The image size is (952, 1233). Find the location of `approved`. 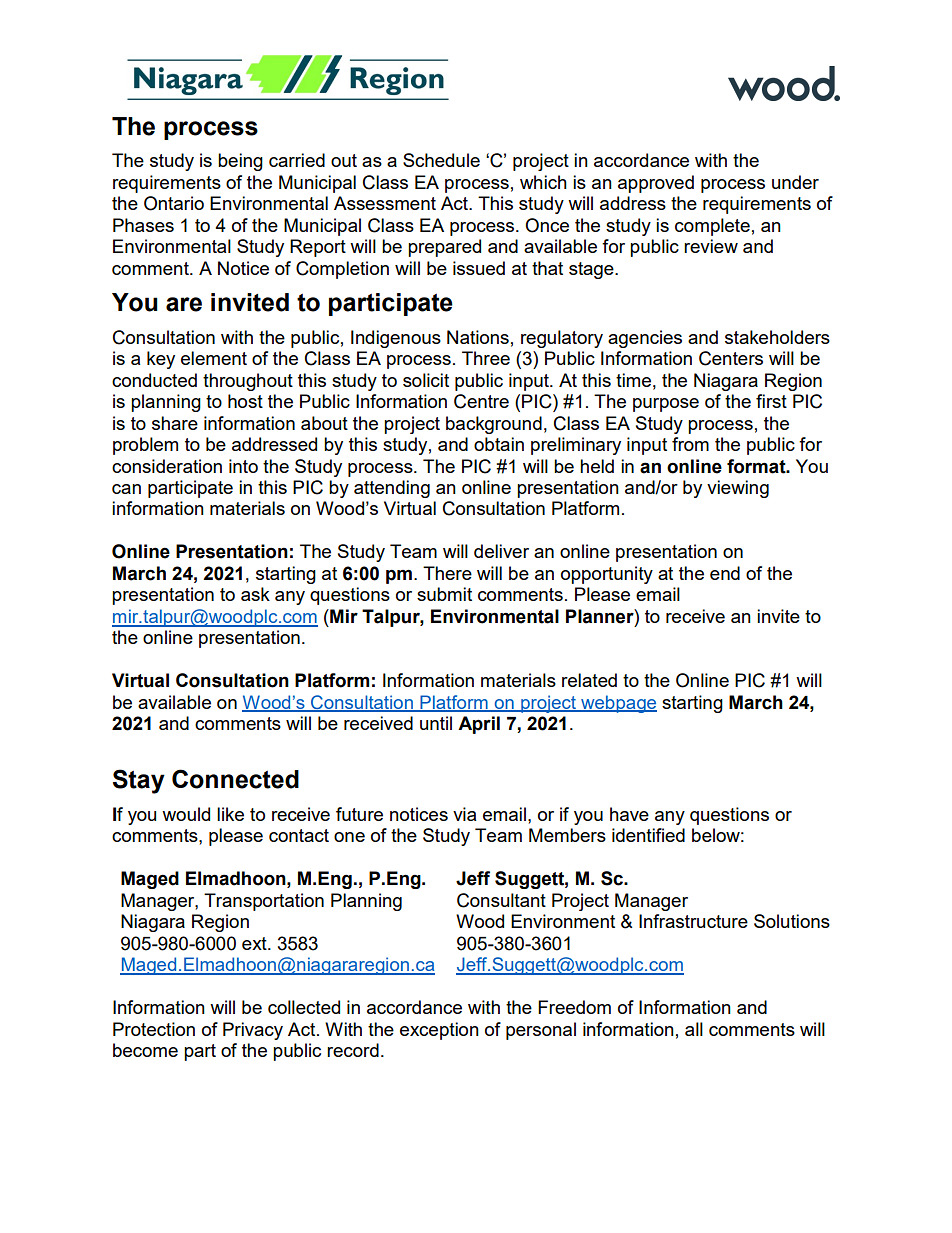

approved is located at coordinates (656, 184).
